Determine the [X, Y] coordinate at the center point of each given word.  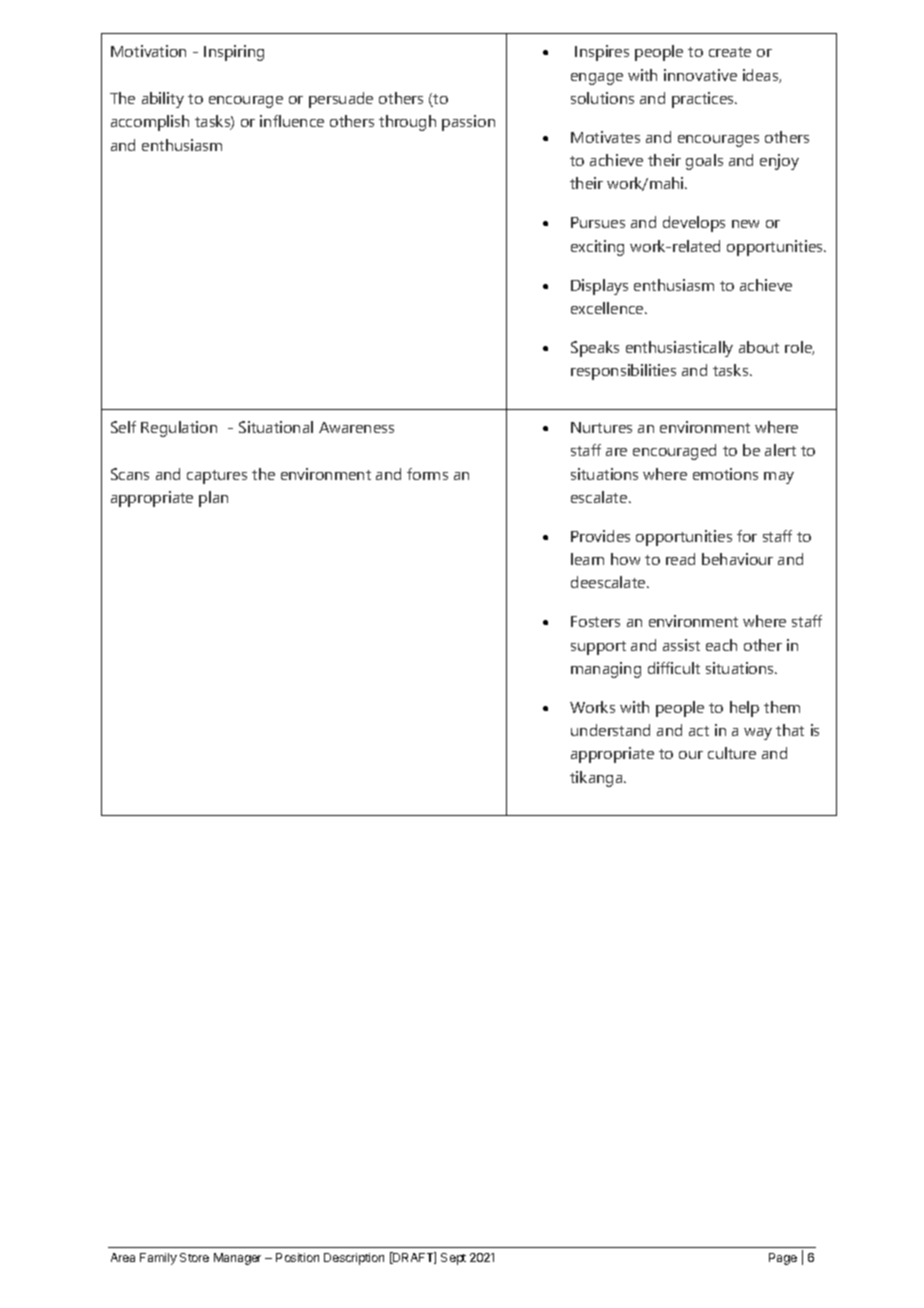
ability [163, 100]
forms [427, 474]
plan [213, 499]
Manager [237, 1259]
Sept [453, 1259]
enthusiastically [679, 349]
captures [217, 477]
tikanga [597, 779]
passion [468, 123]
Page [783, 1259]
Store [194, 1257]
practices [704, 100]
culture [732, 753]
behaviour [737, 559]
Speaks [595, 349]
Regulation [179, 429]
